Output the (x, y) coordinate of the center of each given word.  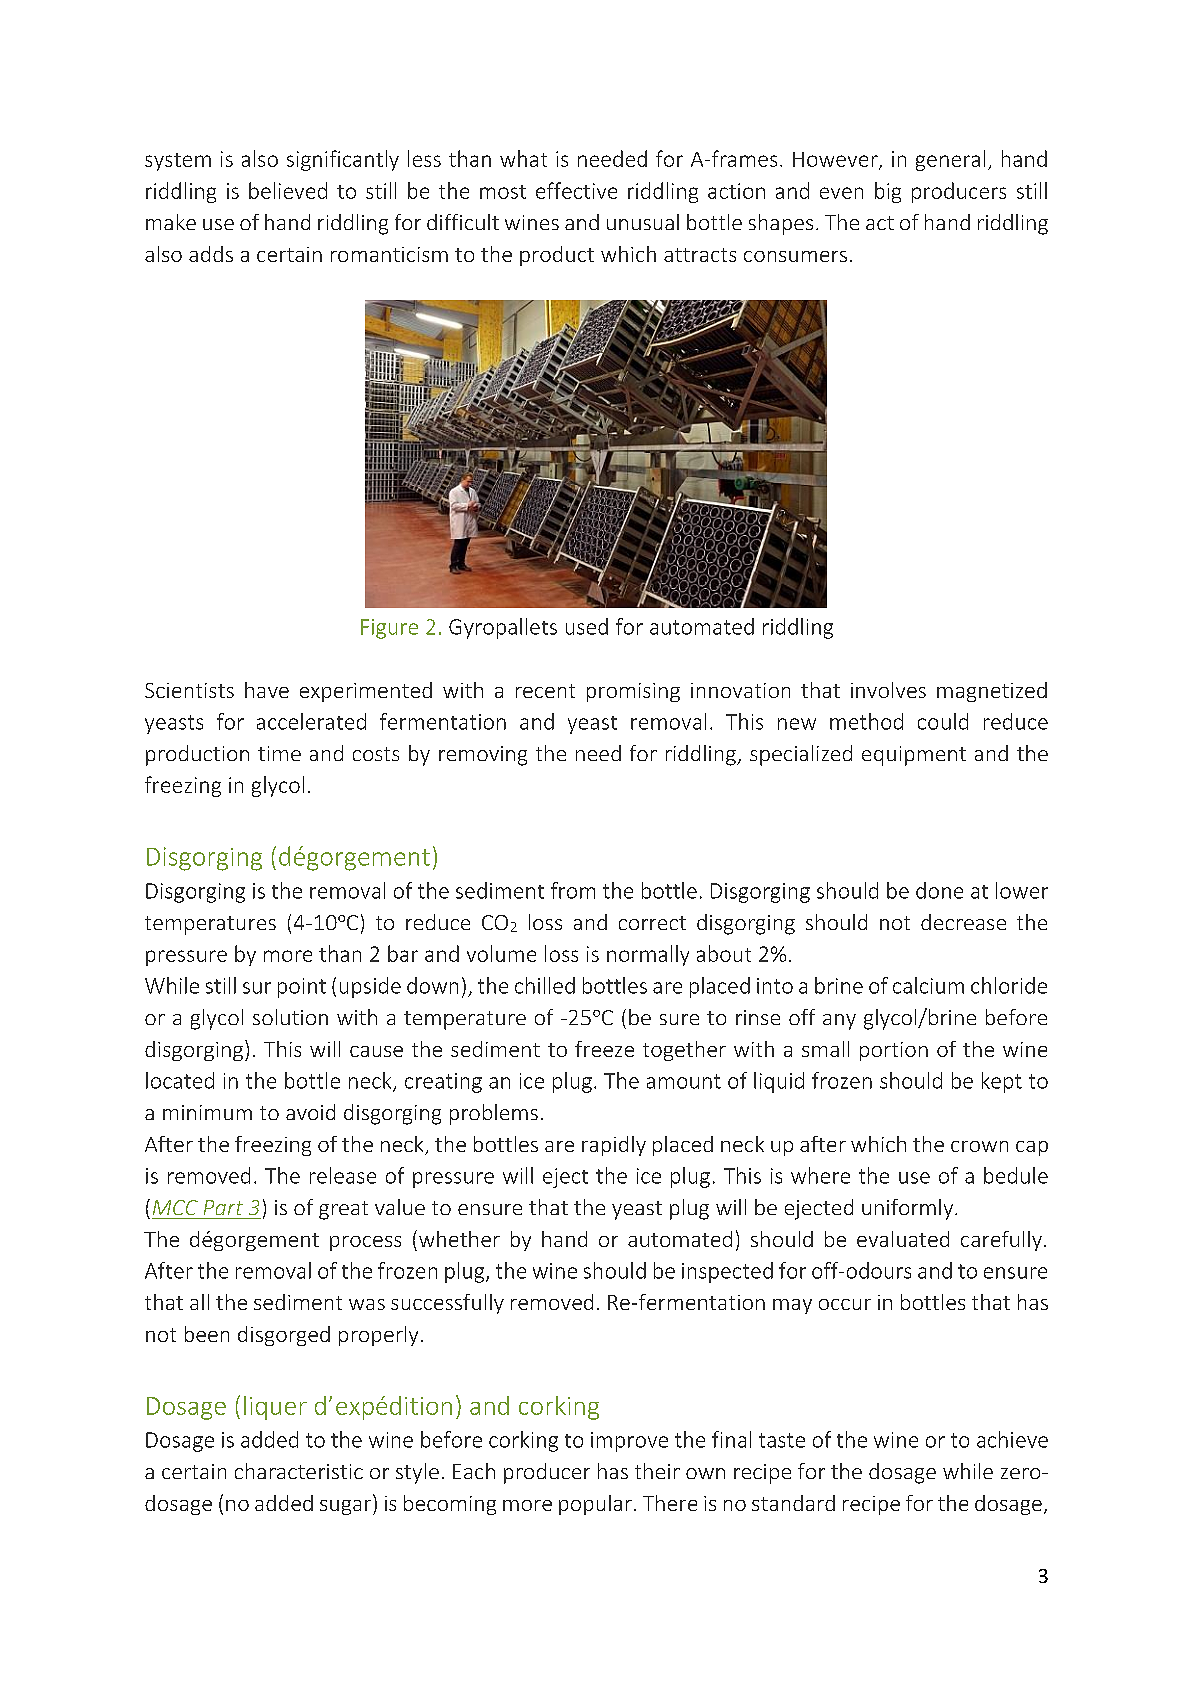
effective (576, 190)
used (587, 626)
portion (894, 1051)
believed (288, 190)
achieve (1012, 1439)
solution (290, 1017)
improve (629, 1442)
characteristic (299, 1471)
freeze (604, 1049)
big (888, 192)
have (267, 690)
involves (888, 690)
